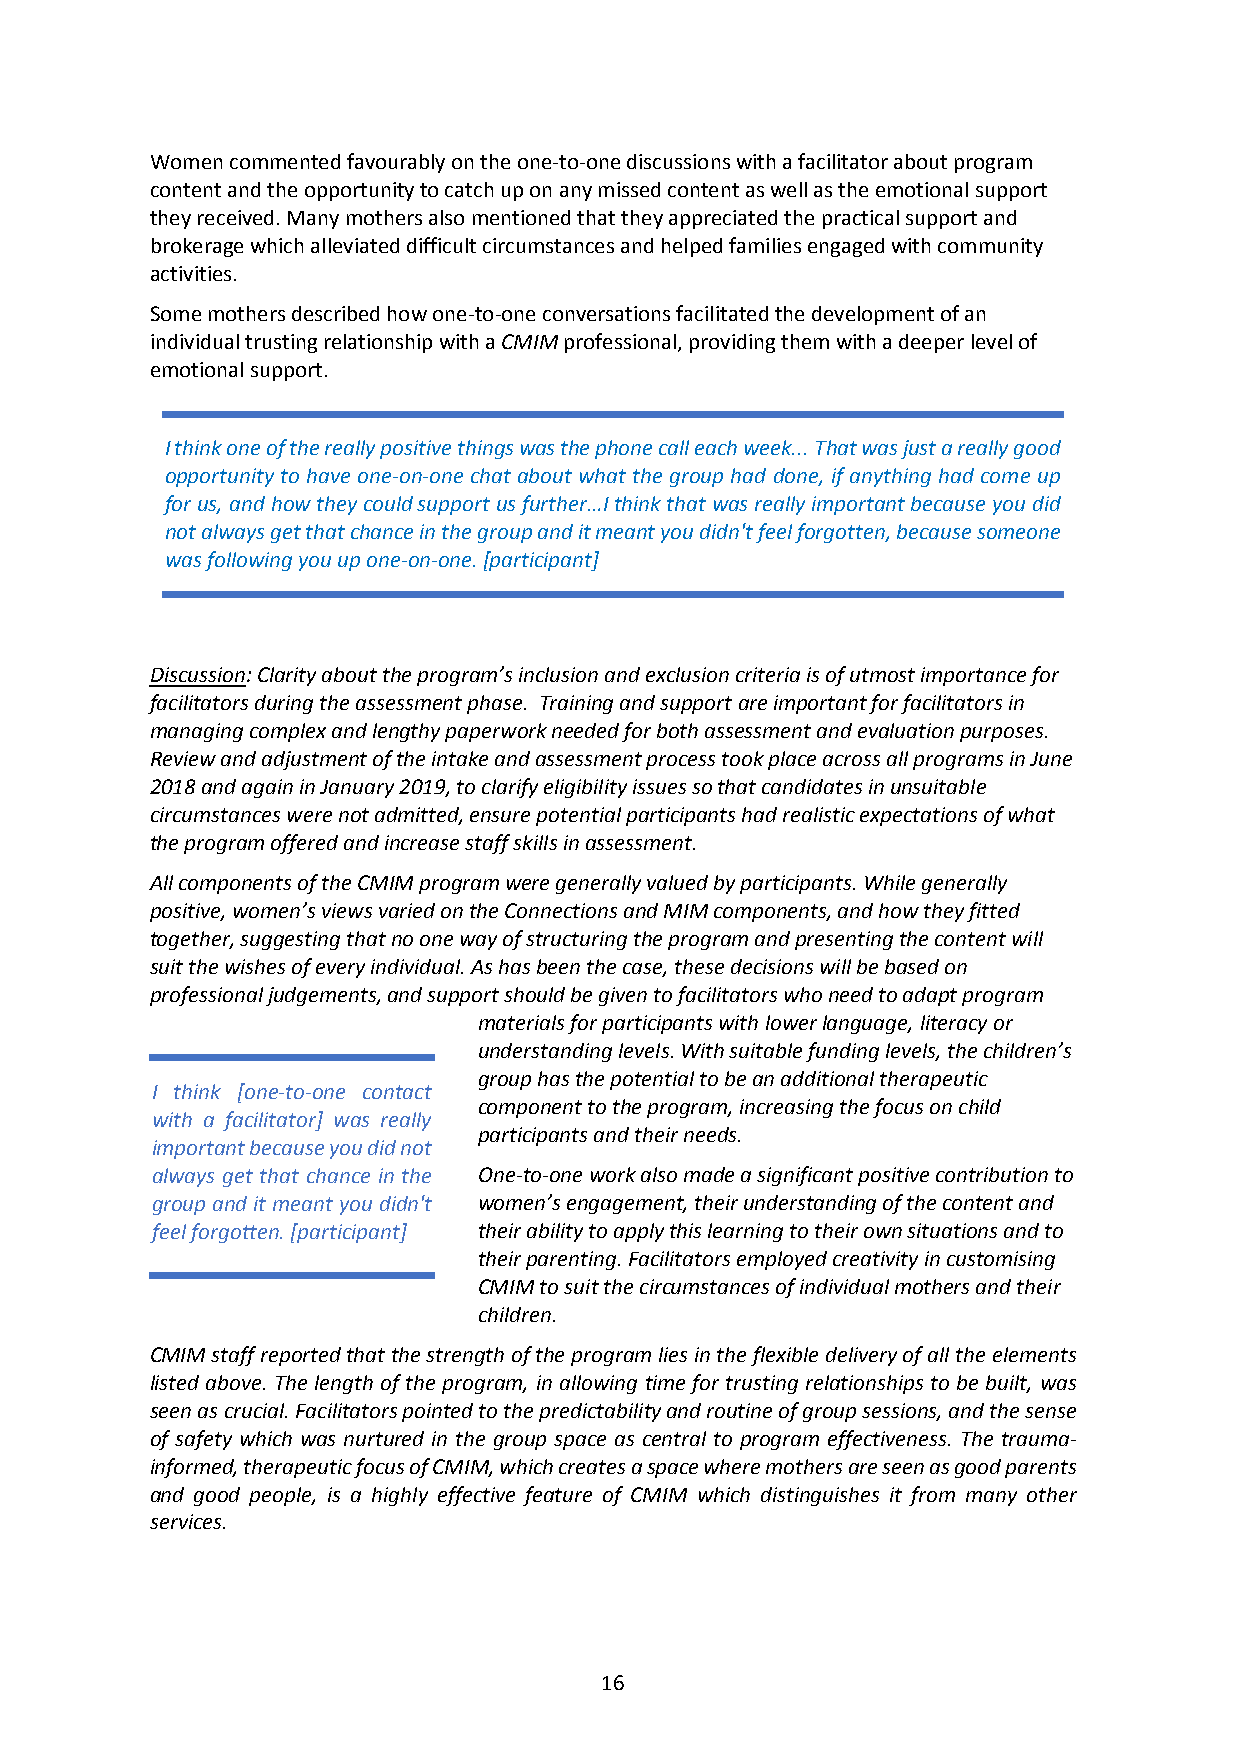 The height and width of the screenshot is (1751, 1238). I want to click on received, so click(235, 217).
